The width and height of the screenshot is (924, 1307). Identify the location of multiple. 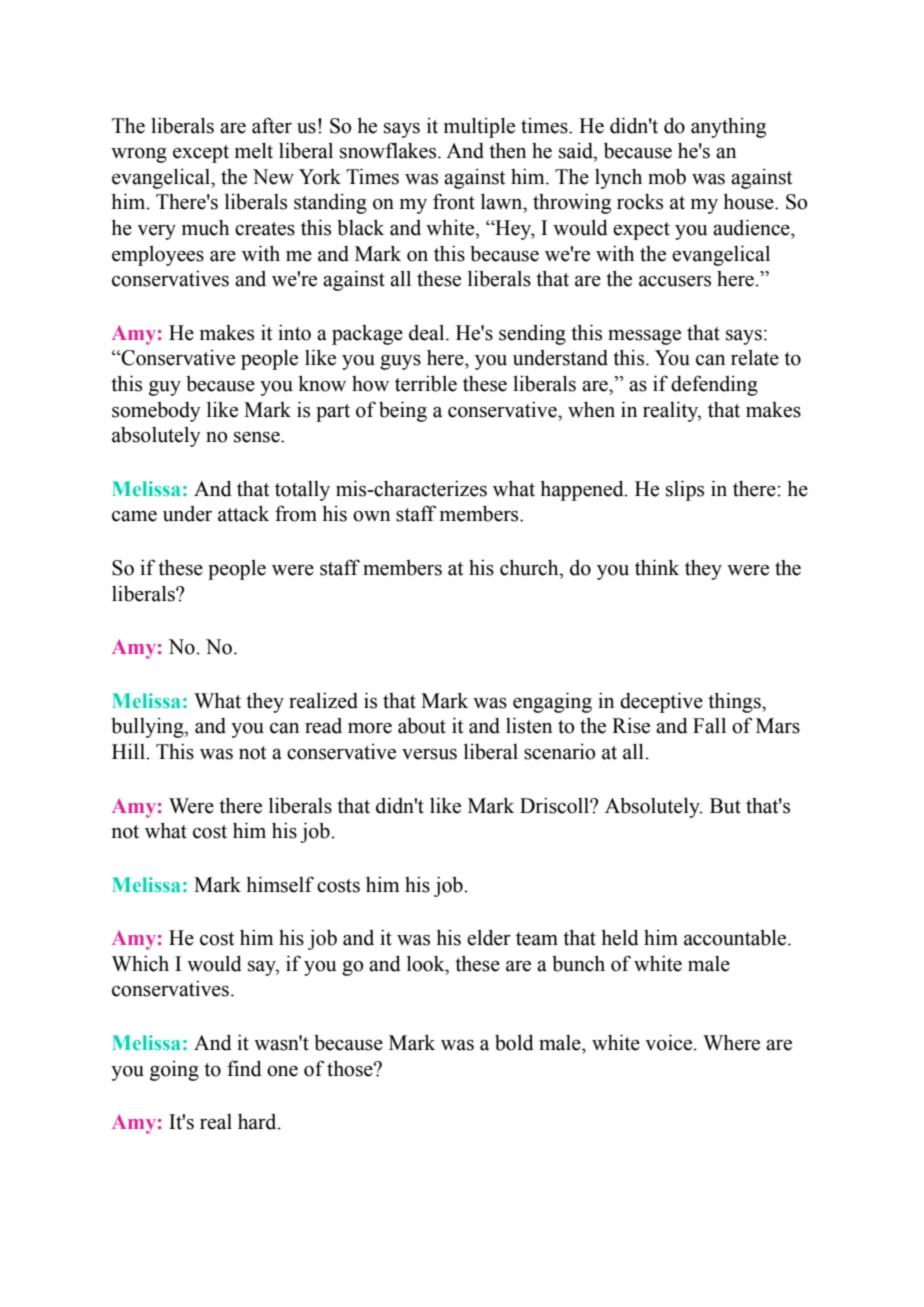
(479, 127).
